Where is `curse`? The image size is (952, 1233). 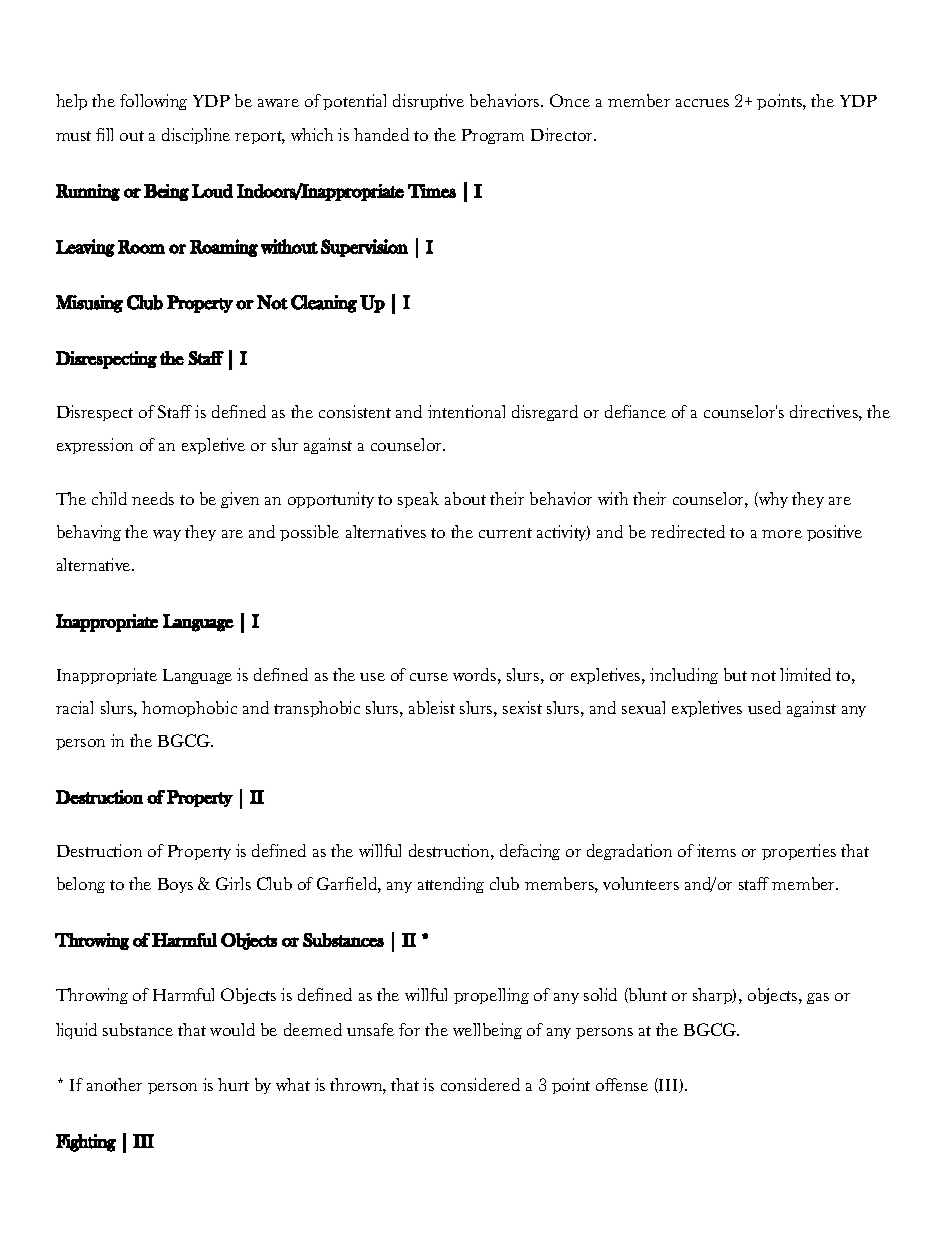
curse is located at coordinates (429, 677).
